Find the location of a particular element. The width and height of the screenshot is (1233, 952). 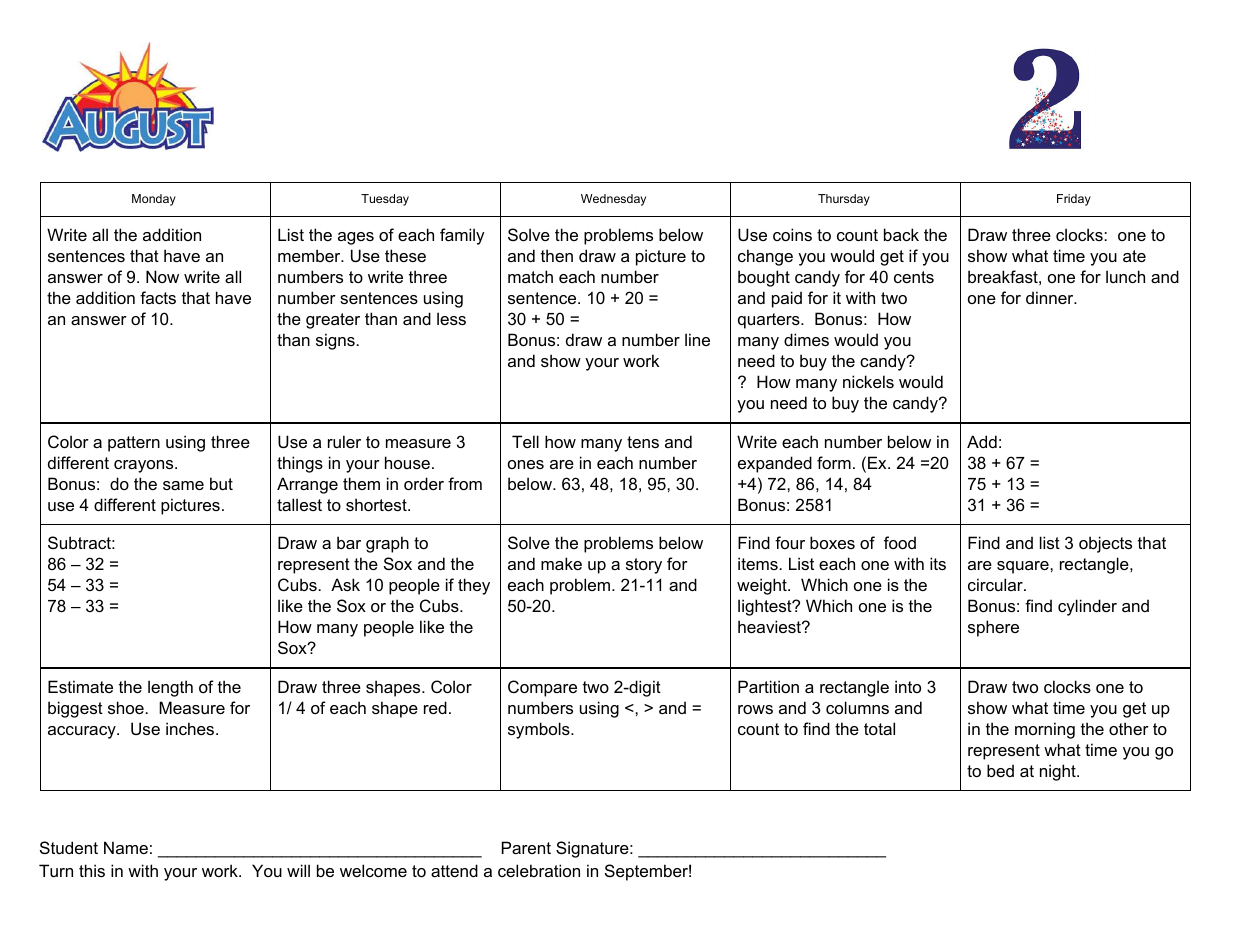

Parent is located at coordinates (526, 847).
